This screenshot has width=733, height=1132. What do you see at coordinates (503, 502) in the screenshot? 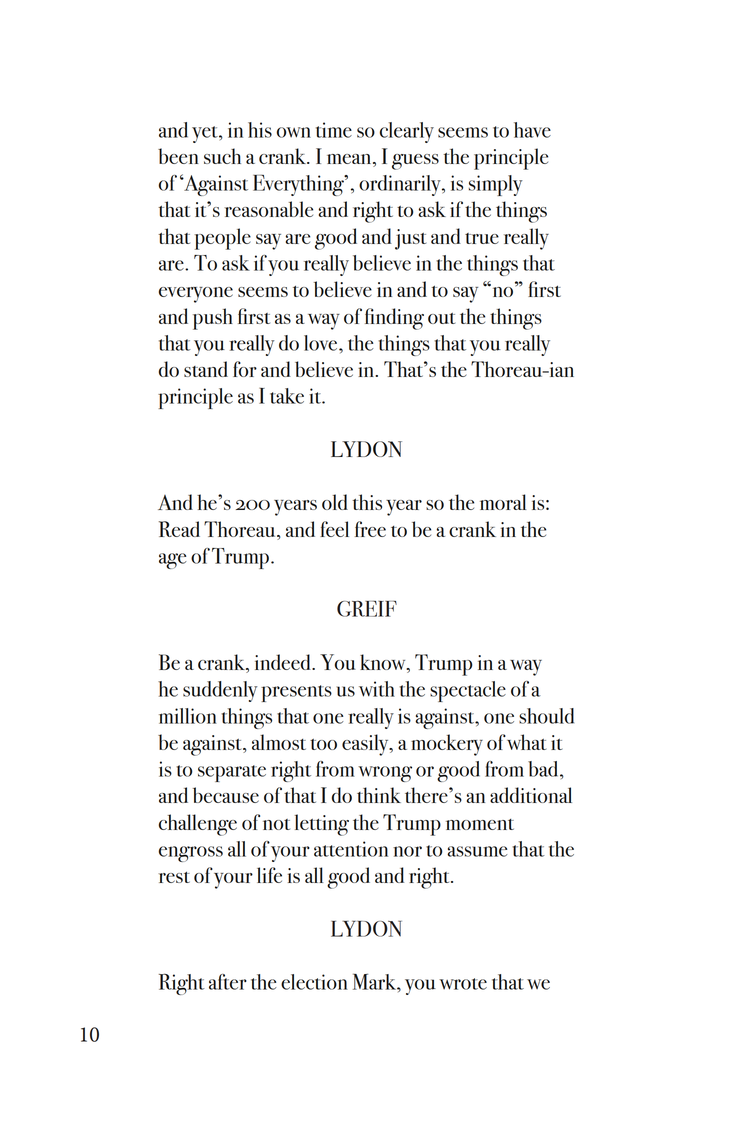
I see `moral` at bounding box center [503, 502].
